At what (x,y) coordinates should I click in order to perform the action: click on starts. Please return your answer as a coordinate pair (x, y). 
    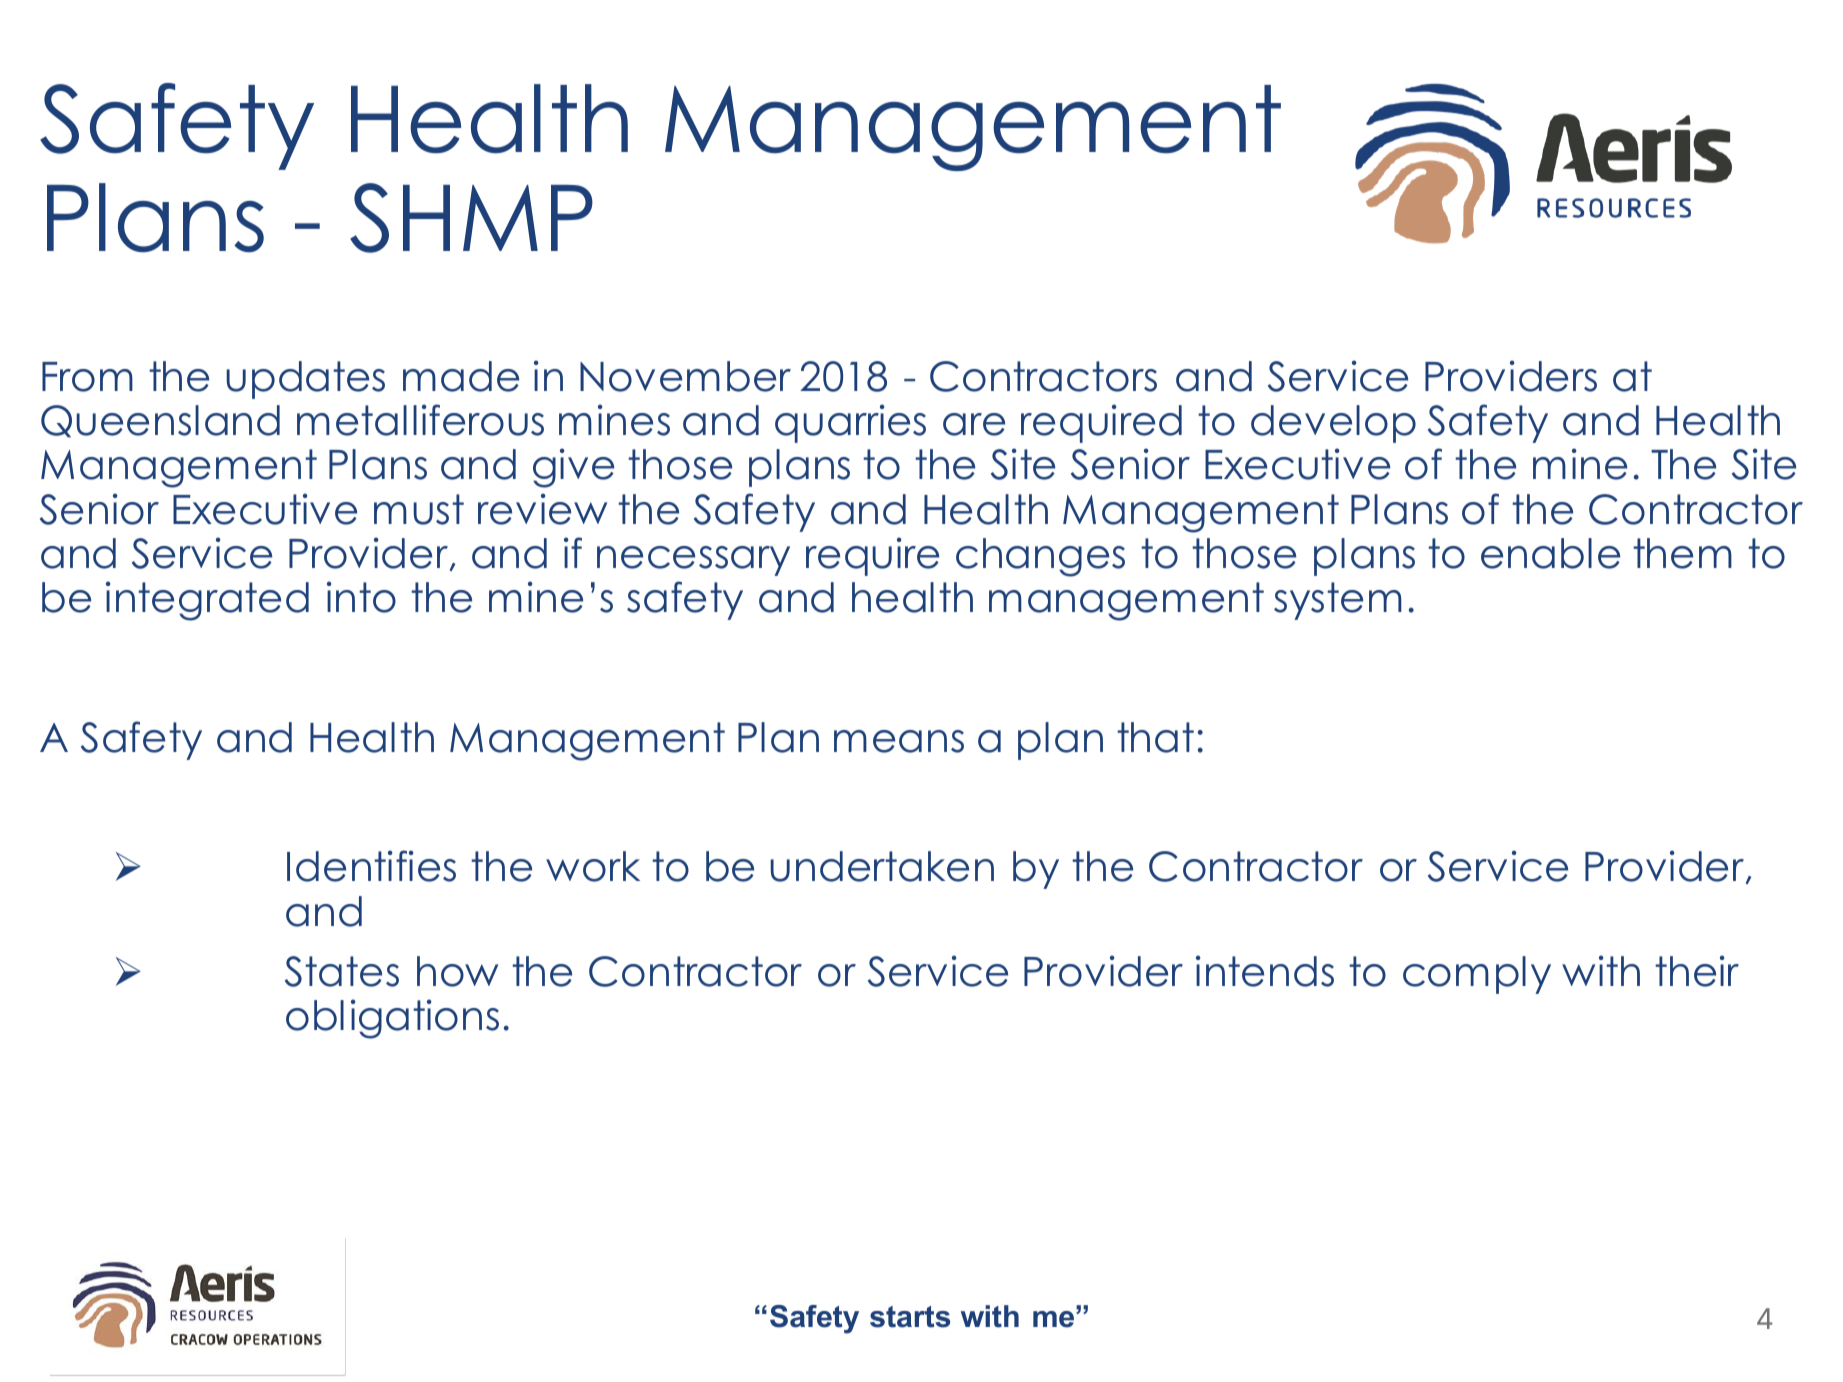
    Looking at the image, I should click on (910, 1317).
